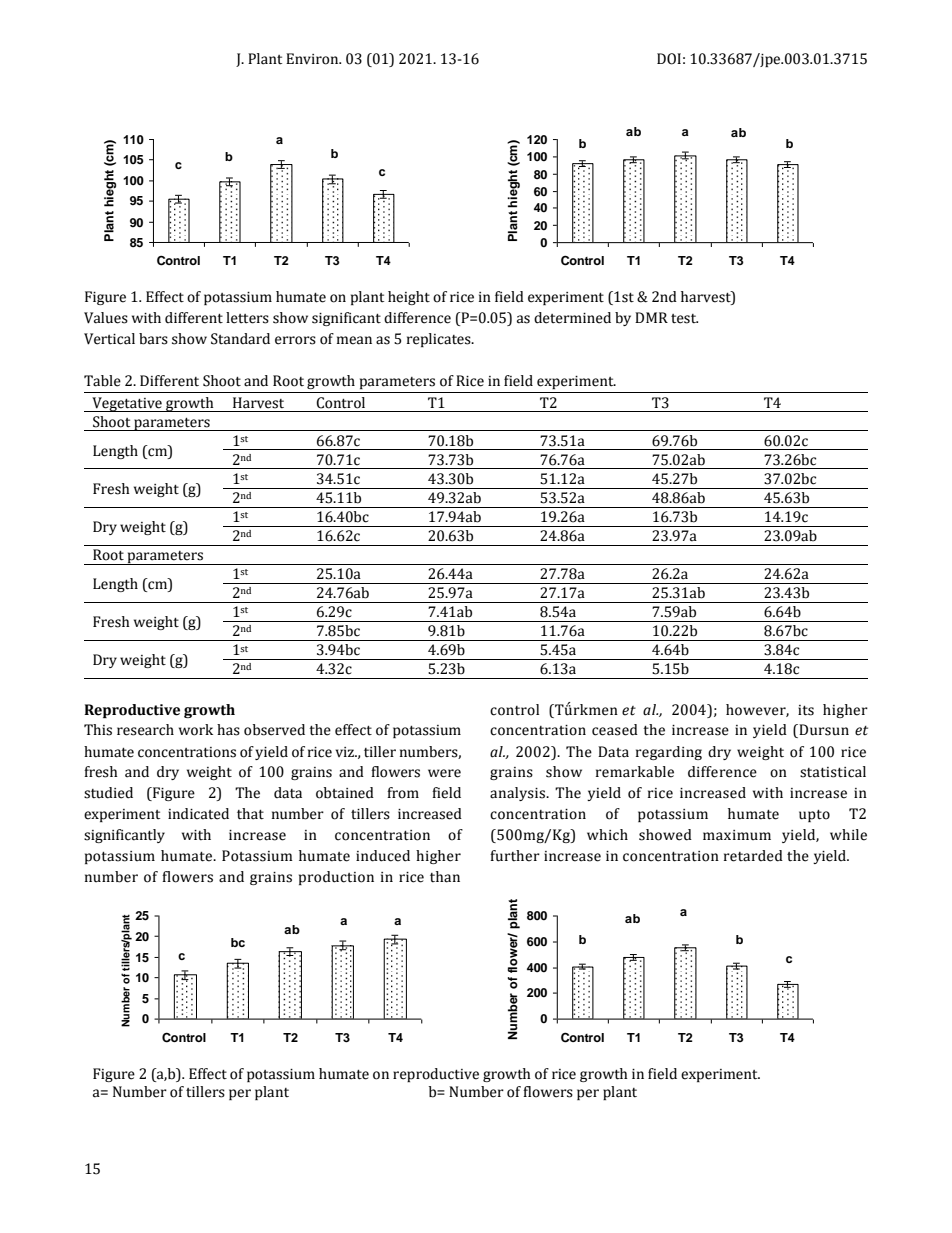 The width and height of the screenshot is (952, 1233). What do you see at coordinates (247, 318) in the screenshot?
I see `letters` at bounding box center [247, 318].
